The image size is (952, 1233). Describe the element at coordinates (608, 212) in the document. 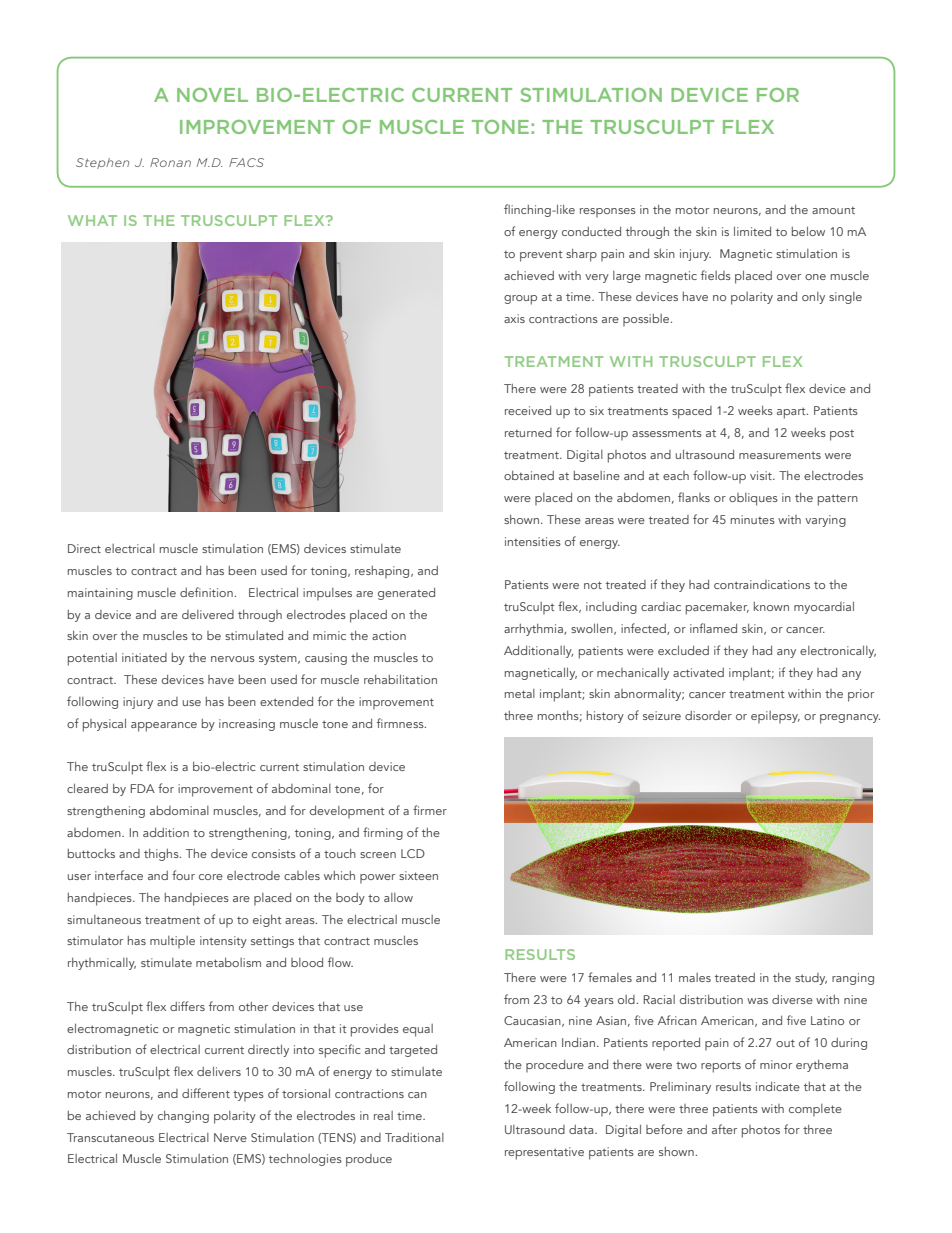

I see `responses` at that location.
